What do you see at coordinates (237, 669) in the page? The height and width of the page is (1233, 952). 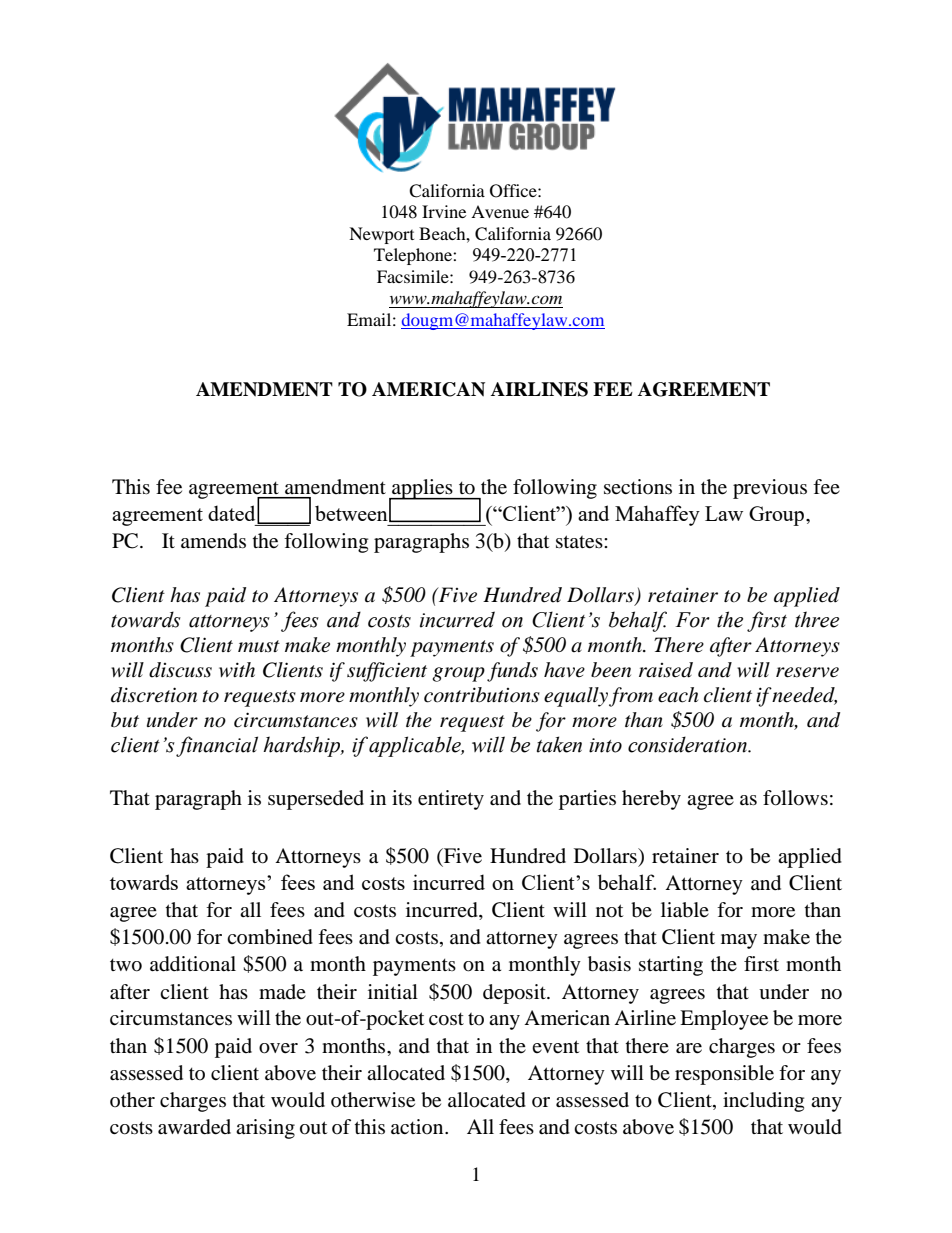 I see `with` at bounding box center [237, 669].
